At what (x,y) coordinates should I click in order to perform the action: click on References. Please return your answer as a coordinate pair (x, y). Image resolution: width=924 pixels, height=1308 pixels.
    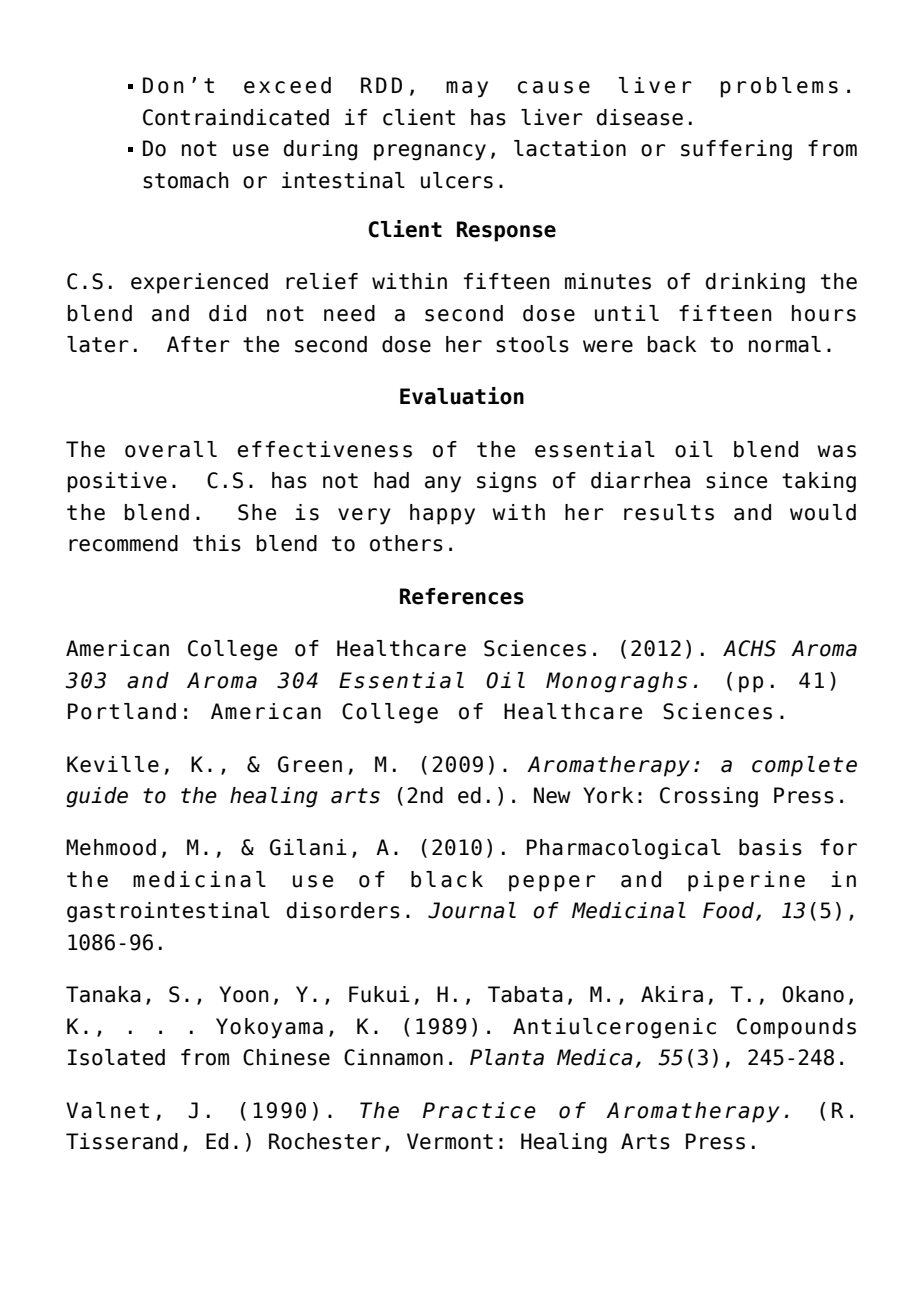
    Looking at the image, I should click on (462, 596).
